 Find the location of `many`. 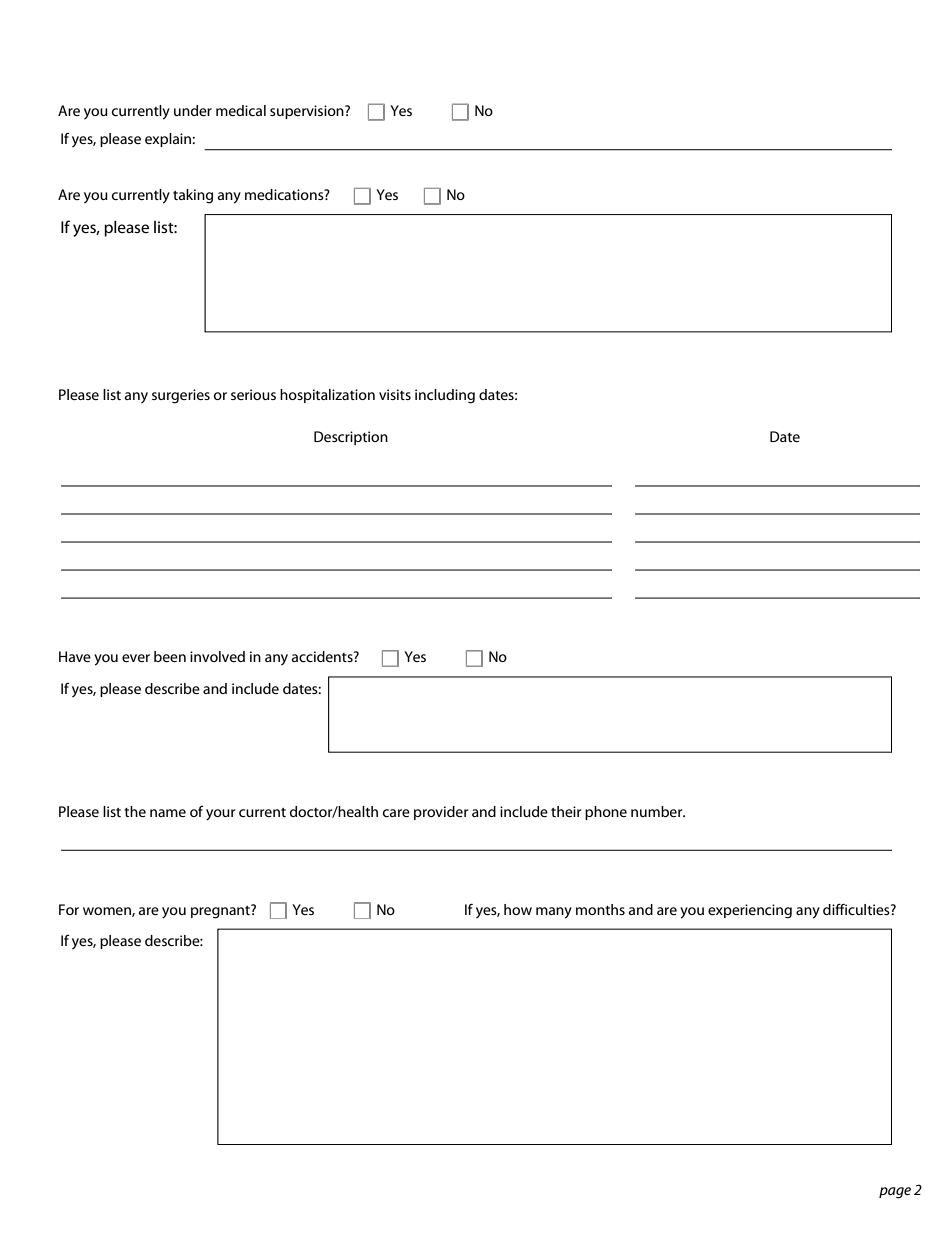

many is located at coordinates (554, 913).
